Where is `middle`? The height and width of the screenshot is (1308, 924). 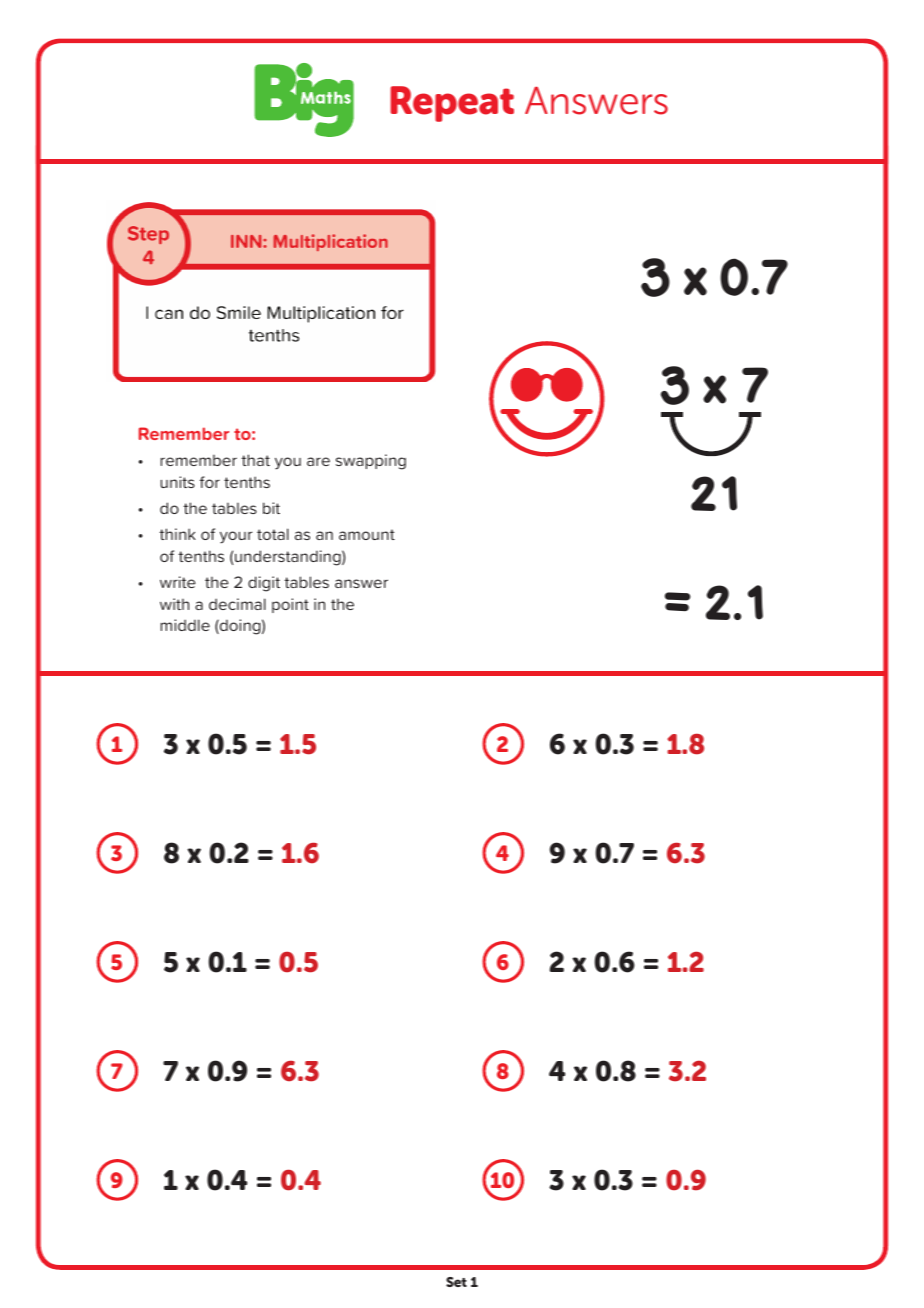
middle is located at coordinates (185, 625).
